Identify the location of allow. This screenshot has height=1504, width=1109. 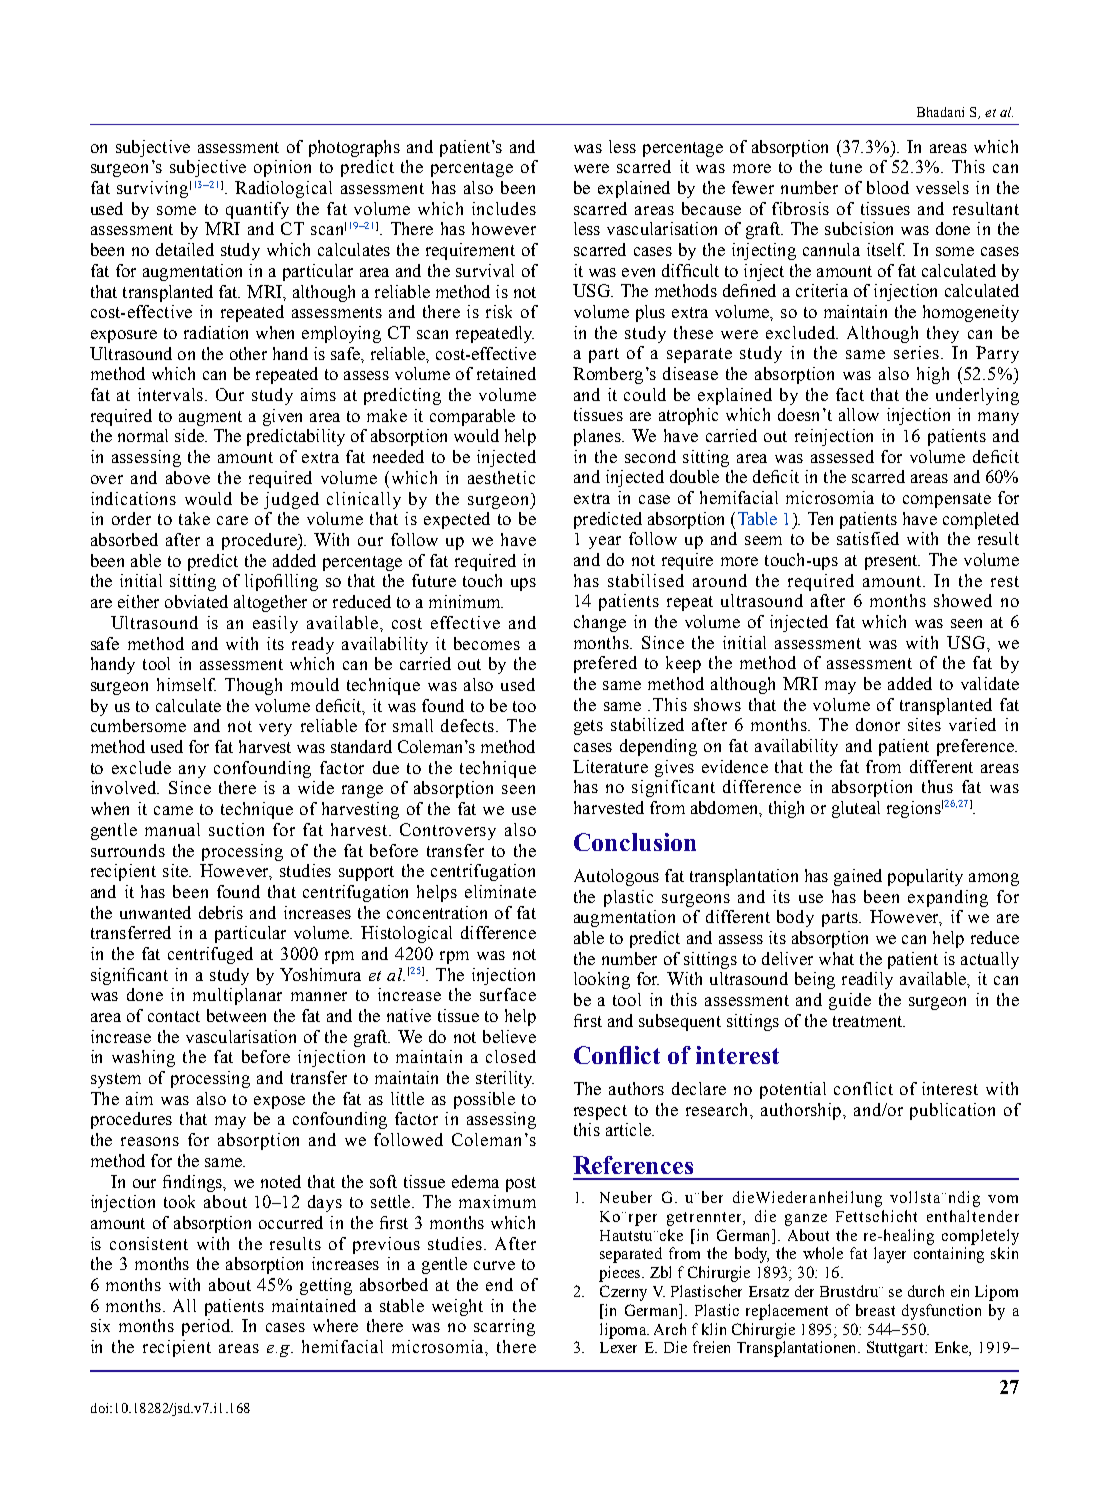
(859, 414).
